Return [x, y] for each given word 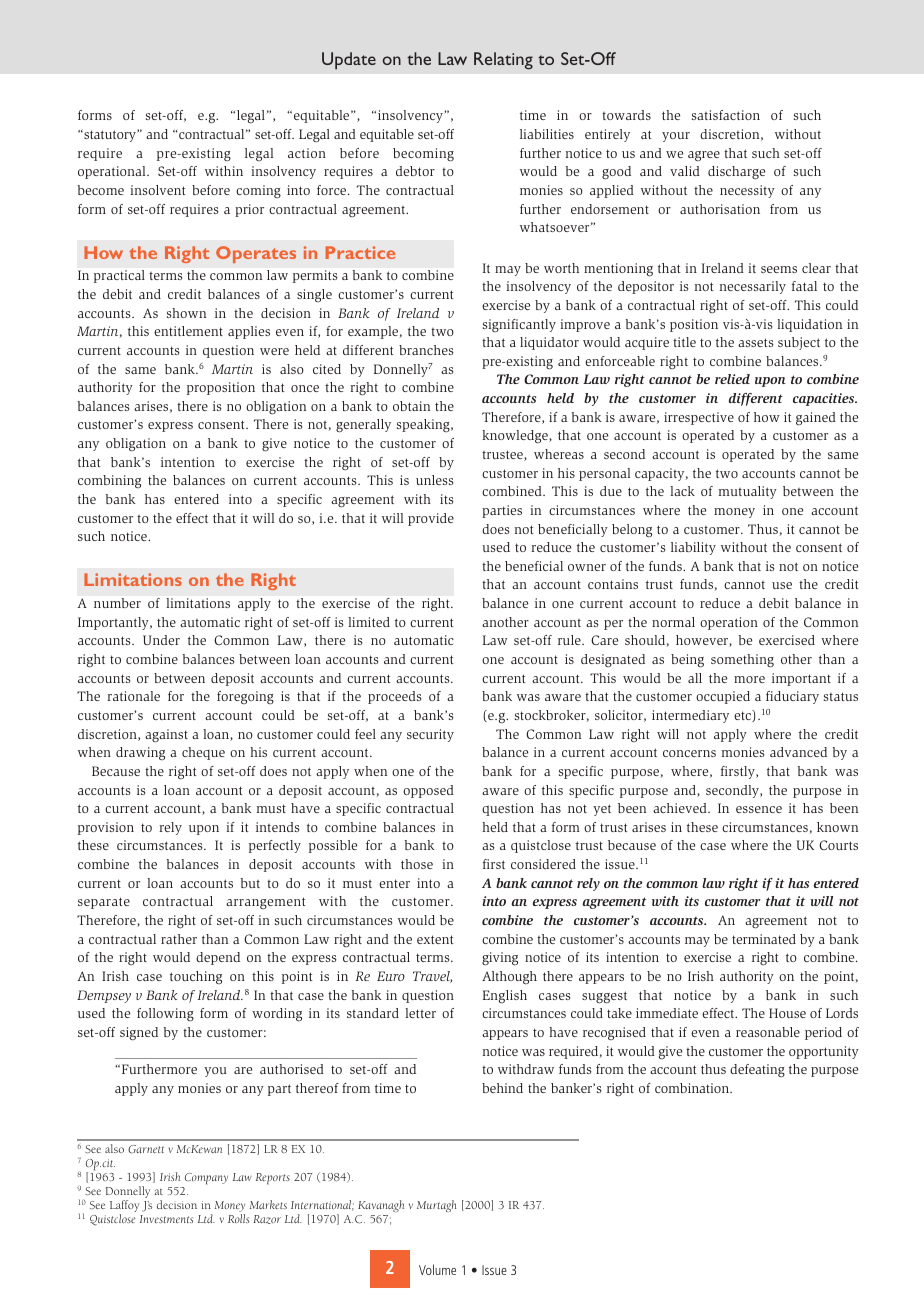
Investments [166, 1219]
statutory [110, 135]
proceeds [395, 697]
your [676, 137]
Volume [437, 1269]
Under [161, 640]
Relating [503, 61]
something [742, 661]
